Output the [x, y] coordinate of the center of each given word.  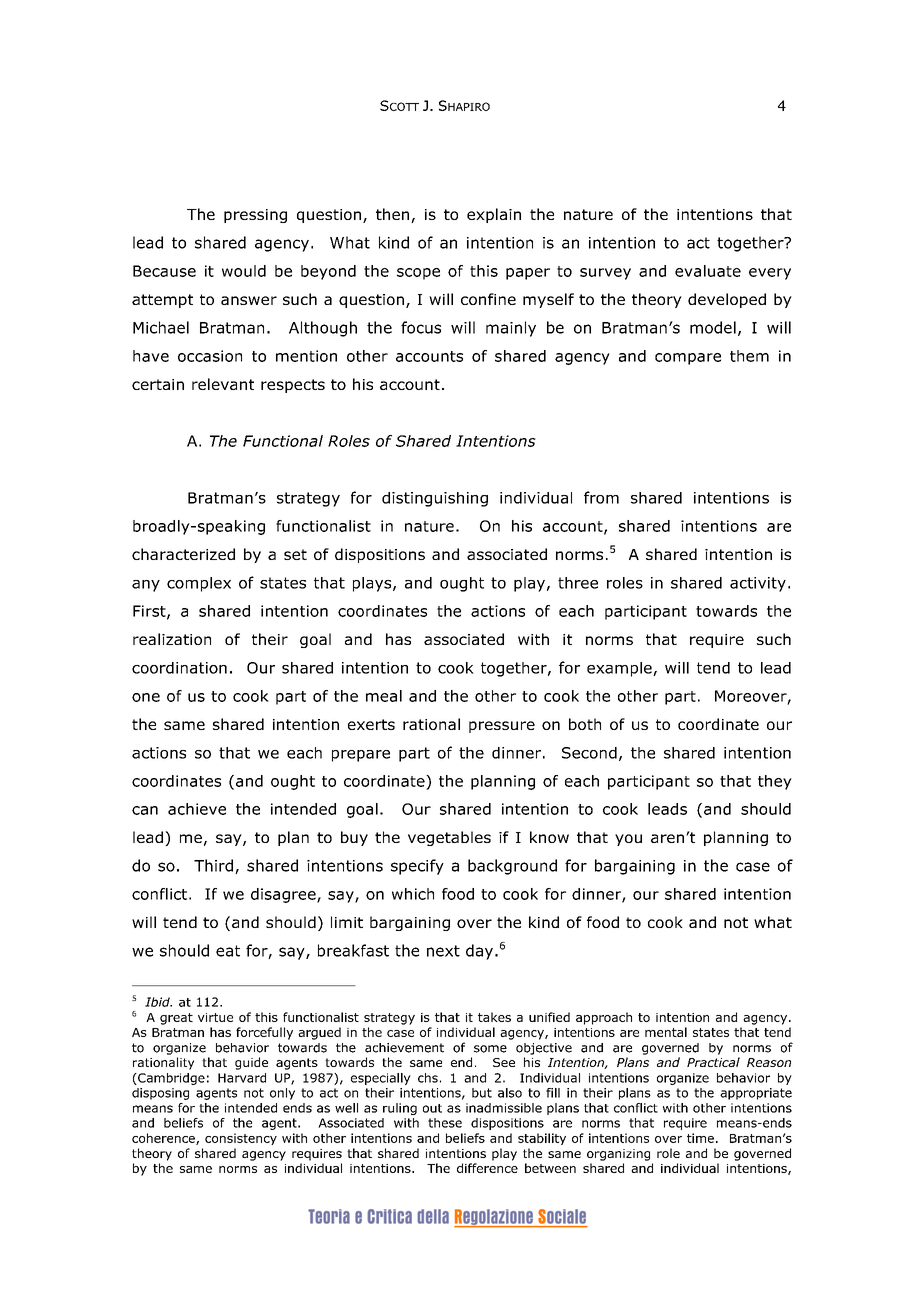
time [700, 1138]
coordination [179, 668]
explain [494, 215]
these [445, 1123]
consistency [241, 1139]
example [620, 669]
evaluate [708, 271]
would [244, 271]
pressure [502, 727]
